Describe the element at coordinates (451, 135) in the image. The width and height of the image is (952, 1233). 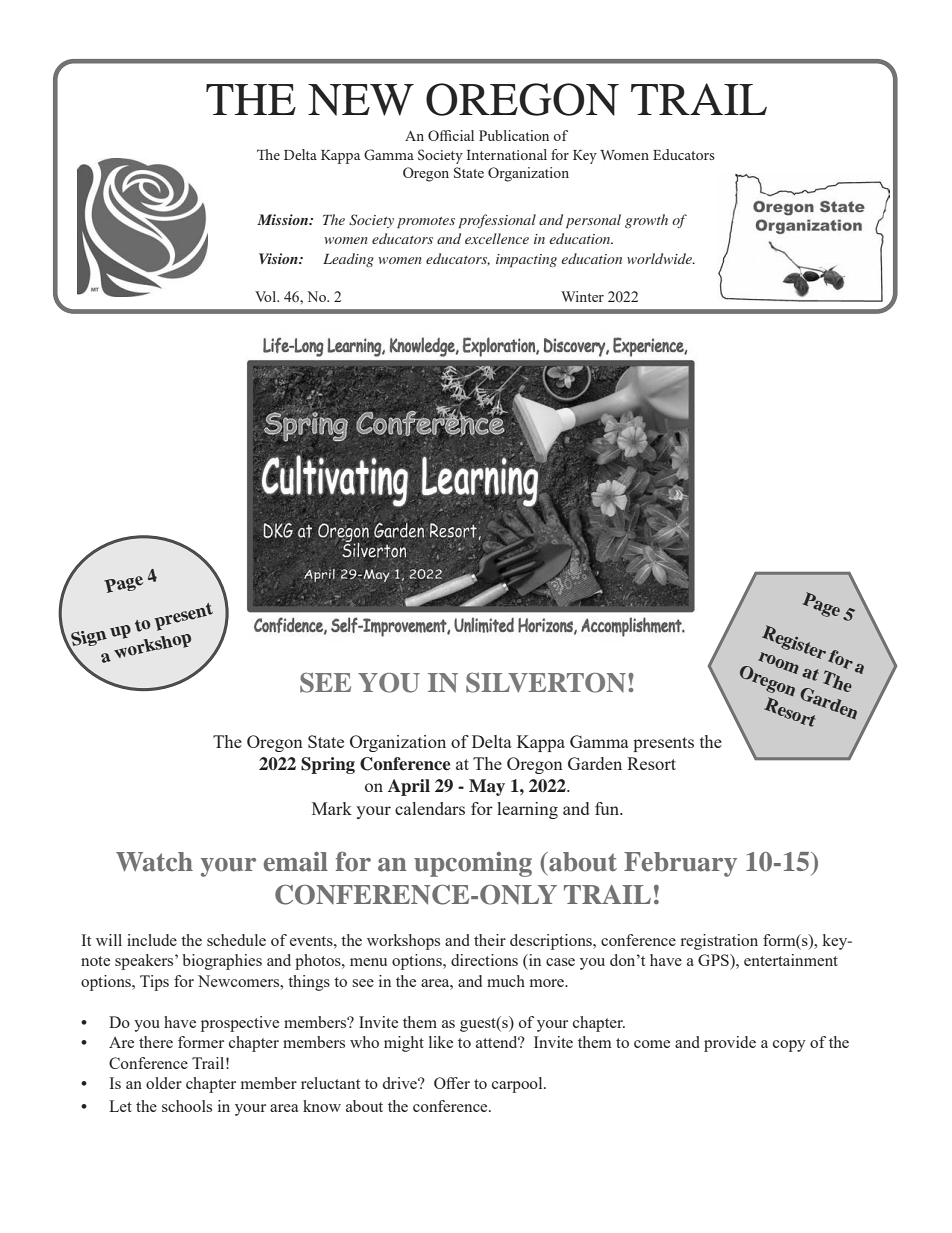
I see `Official` at that location.
